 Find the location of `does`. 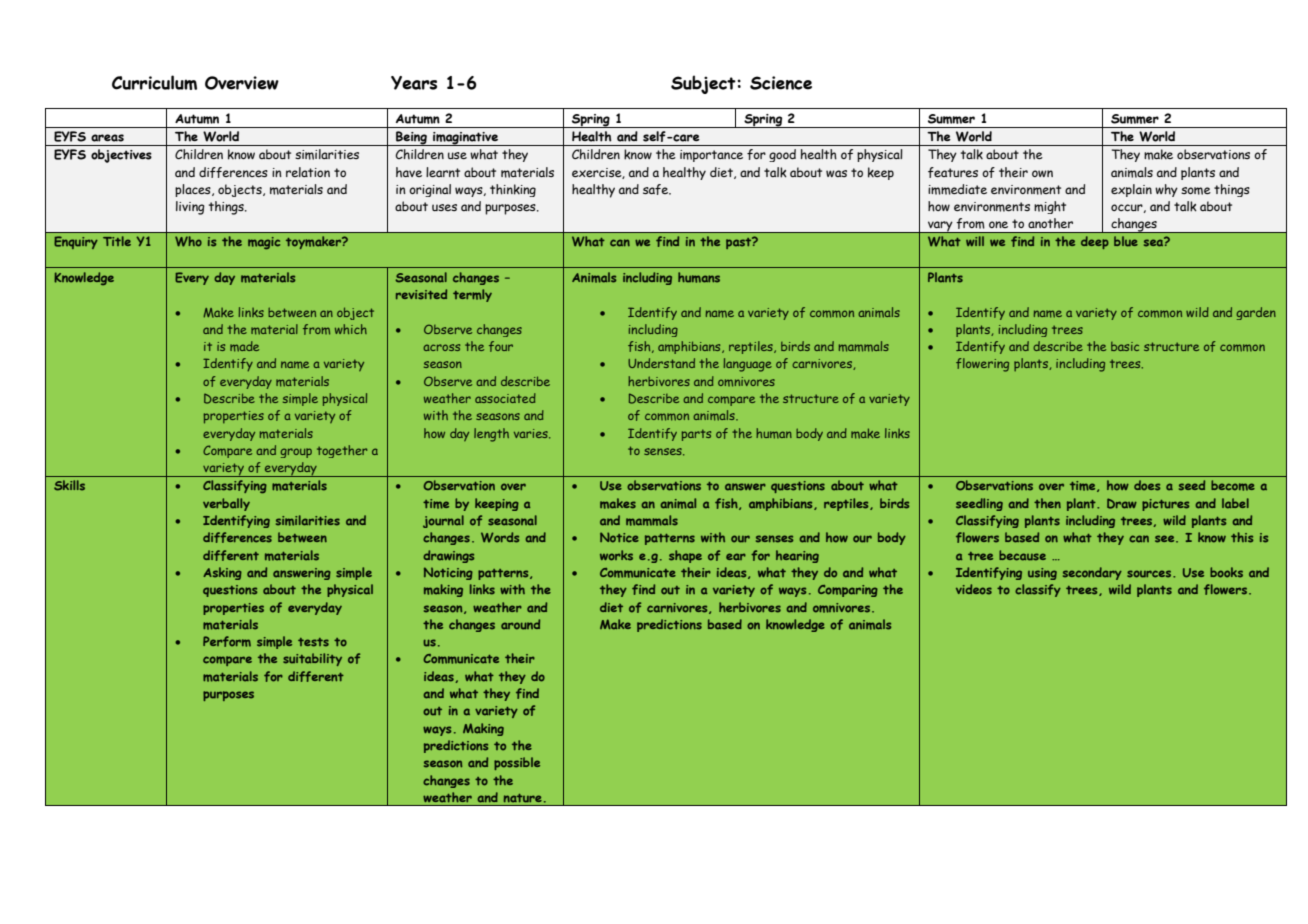

does is located at coordinates (1147, 485).
